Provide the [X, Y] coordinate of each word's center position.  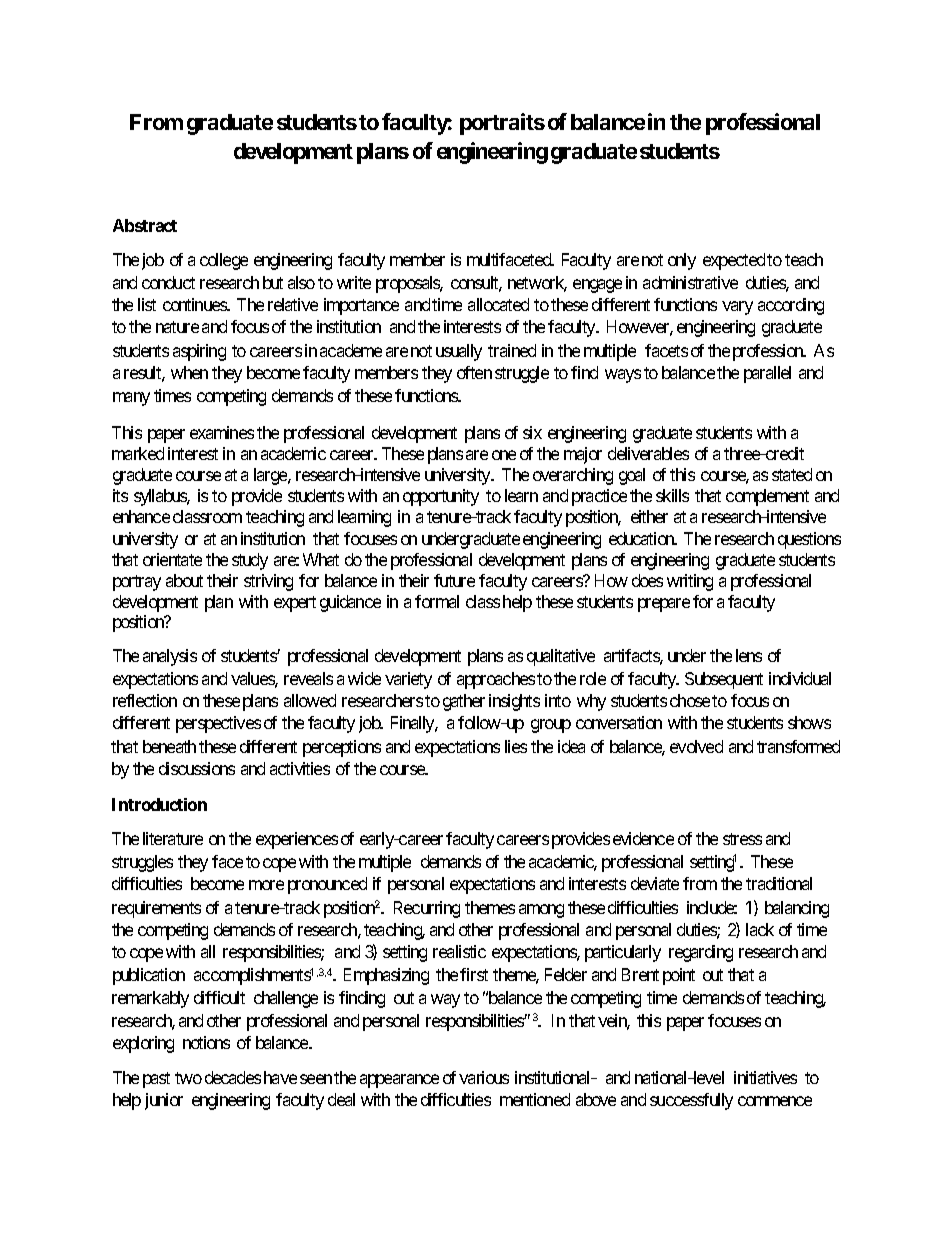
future [454, 580]
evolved [696, 746]
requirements [156, 909]
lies [516, 746]
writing [690, 582]
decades [233, 1077]
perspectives [218, 724]
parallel [767, 374]
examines [222, 432]
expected [734, 261]
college [224, 261]
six [532, 432]
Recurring [427, 909]
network [537, 284]
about [184, 580]
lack [760, 929]
